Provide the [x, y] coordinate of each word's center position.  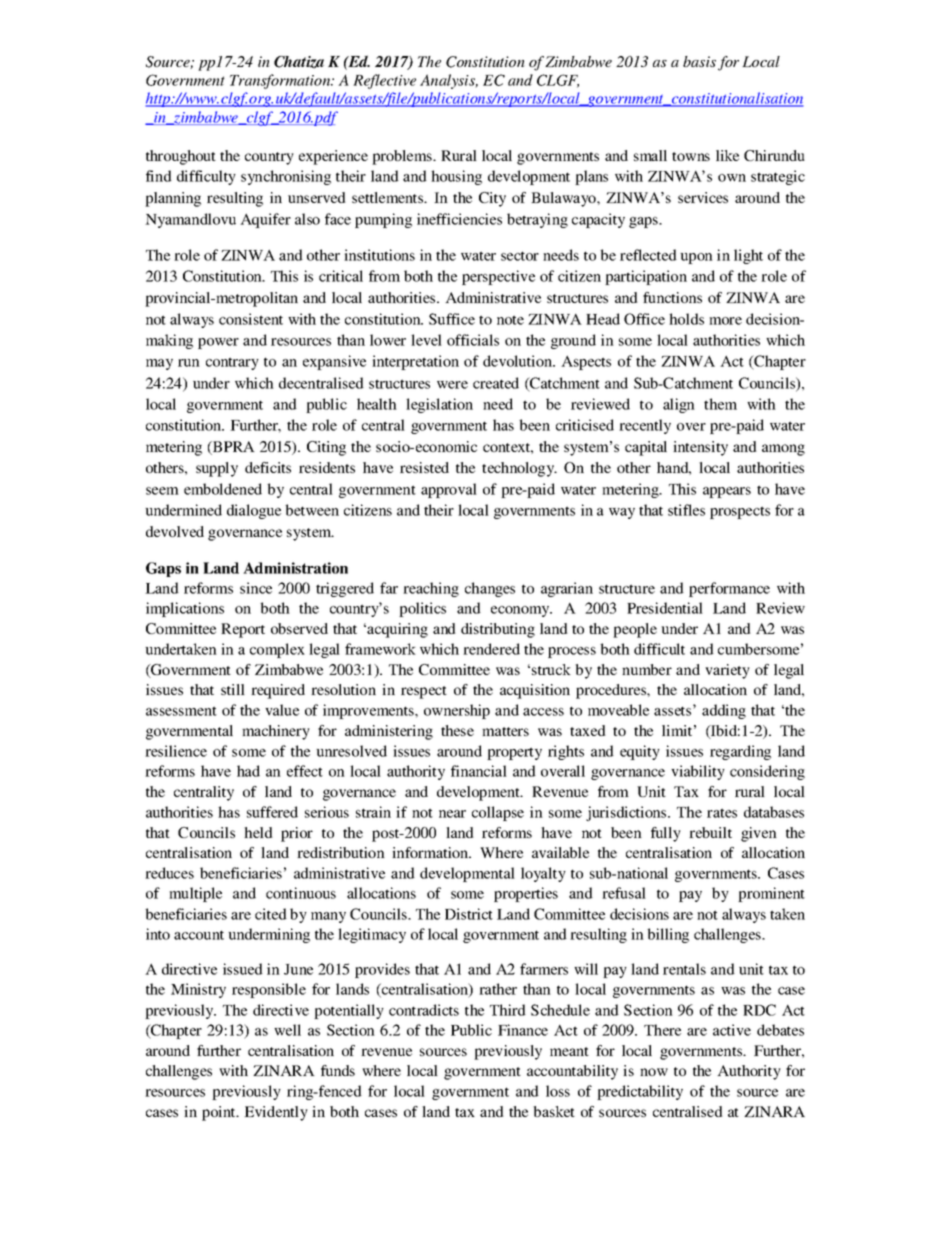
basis [699, 61]
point [220, 1113]
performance [729, 589]
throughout [181, 157]
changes [490, 589]
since [256, 588]
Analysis [449, 81]
